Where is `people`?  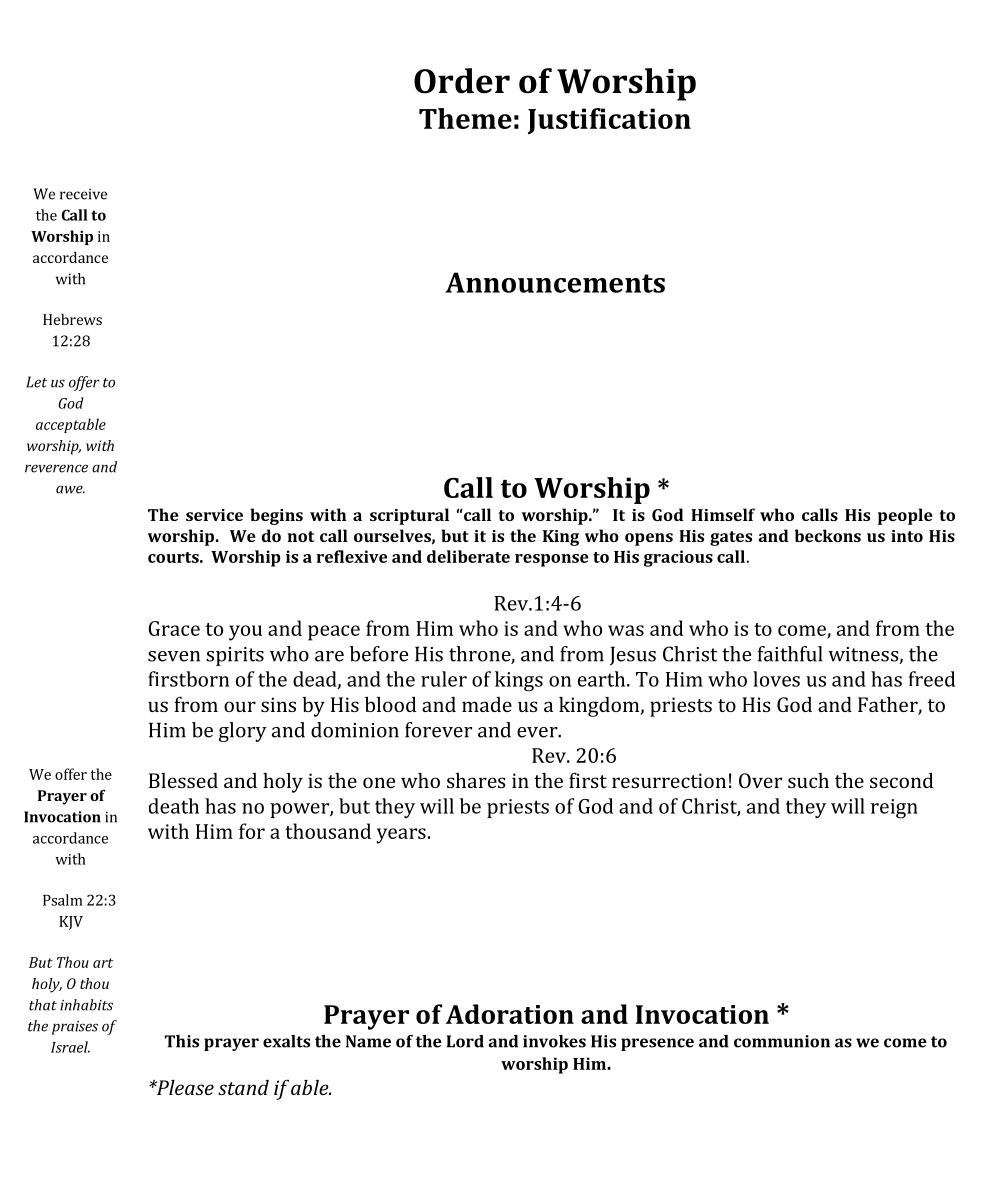
people is located at coordinates (905, 516).
